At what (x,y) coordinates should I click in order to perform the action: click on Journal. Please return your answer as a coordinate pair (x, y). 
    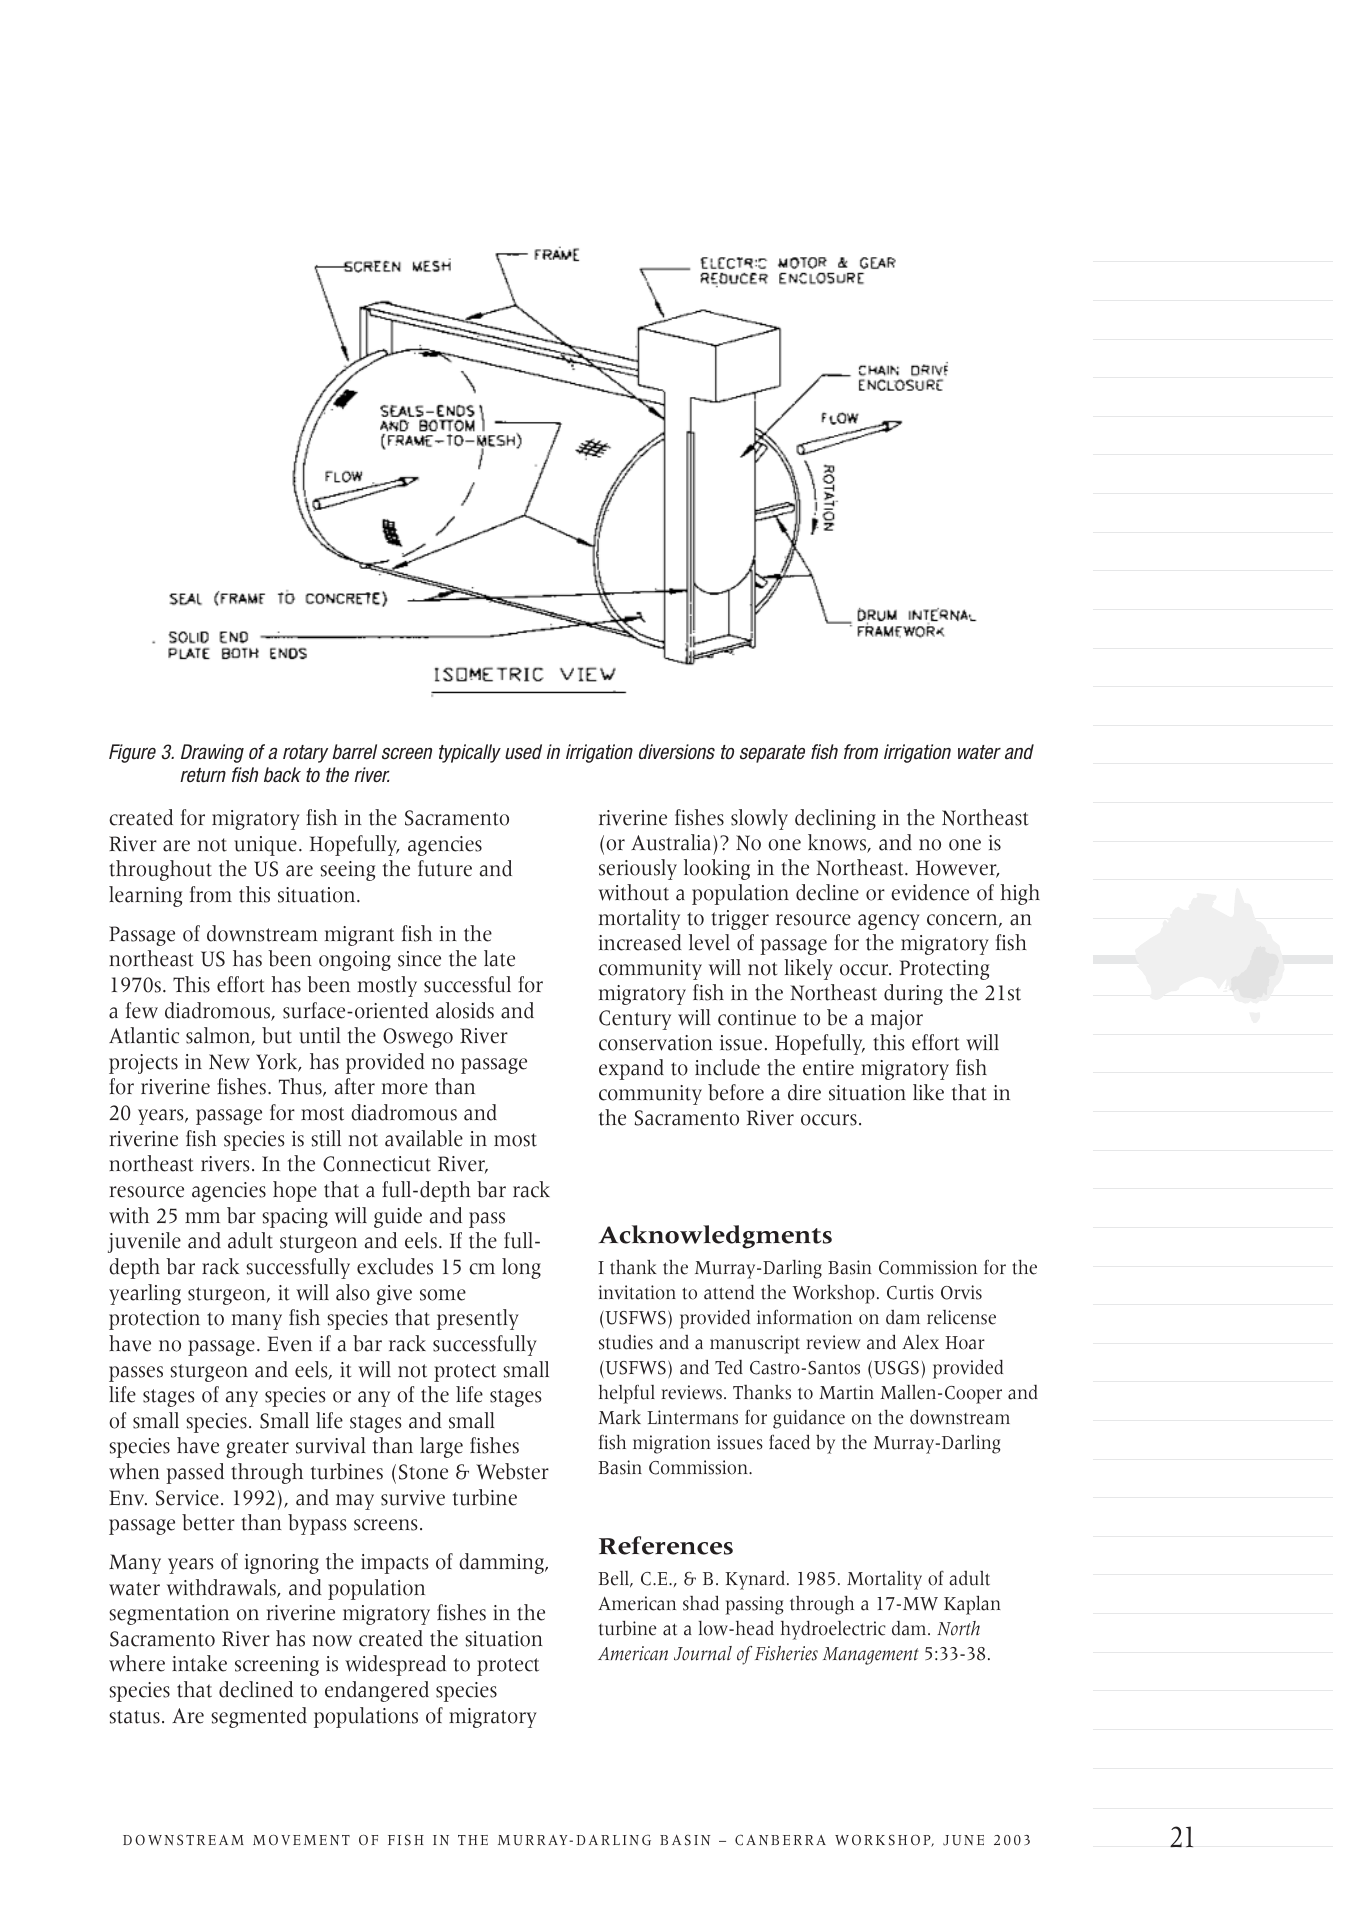
    Looking at the image, I should click on (703, 1653).
